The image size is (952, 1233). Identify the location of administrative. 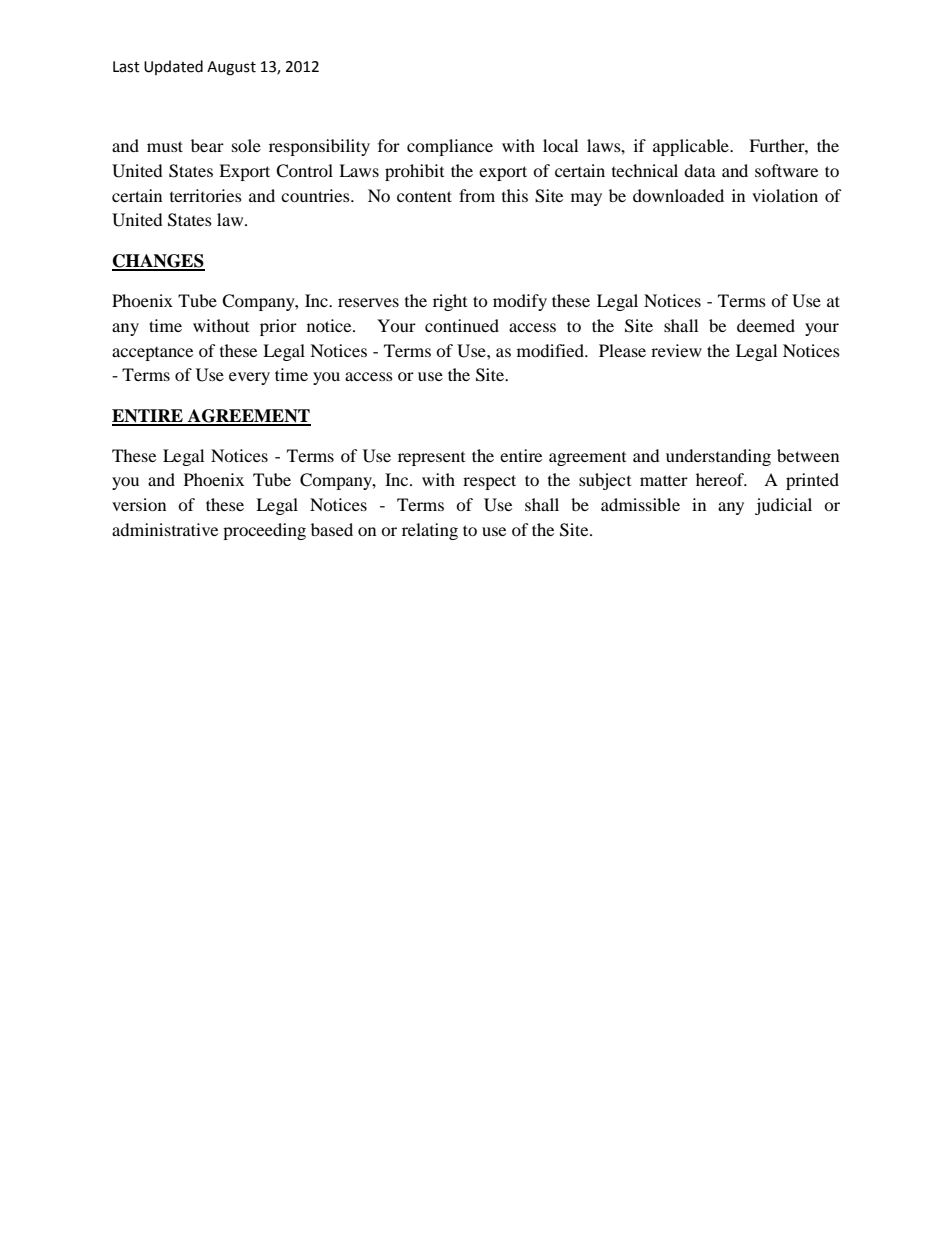
(165, 529).
